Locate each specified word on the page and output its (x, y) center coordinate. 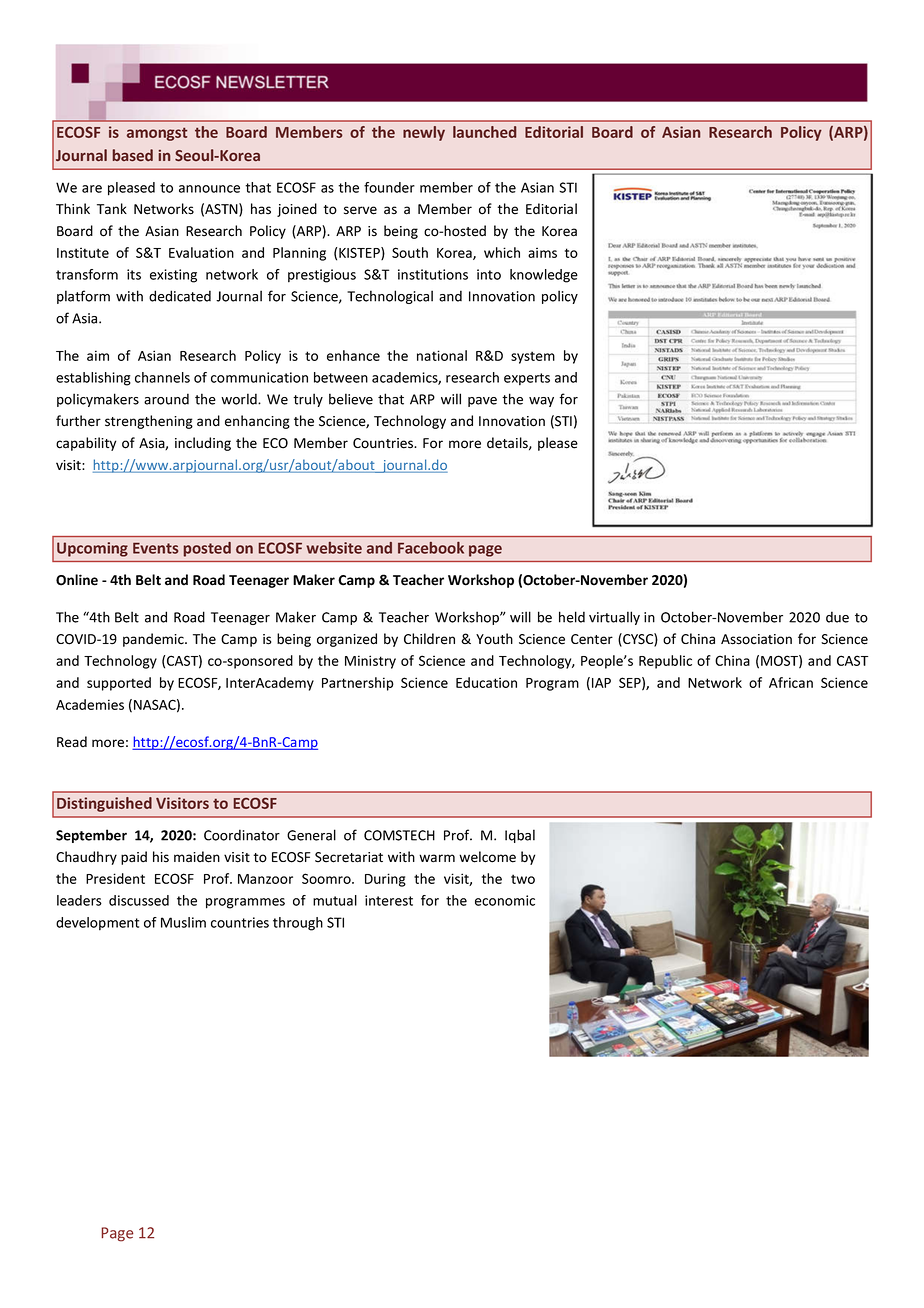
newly (424, 133)
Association (756, 639)
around (166, 399)
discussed (139, 900)
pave (482, 402)
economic (505, 900)
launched (484, 132)
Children (429, 639)
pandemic (154, 640)
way (541, 402)
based (133, 155)
